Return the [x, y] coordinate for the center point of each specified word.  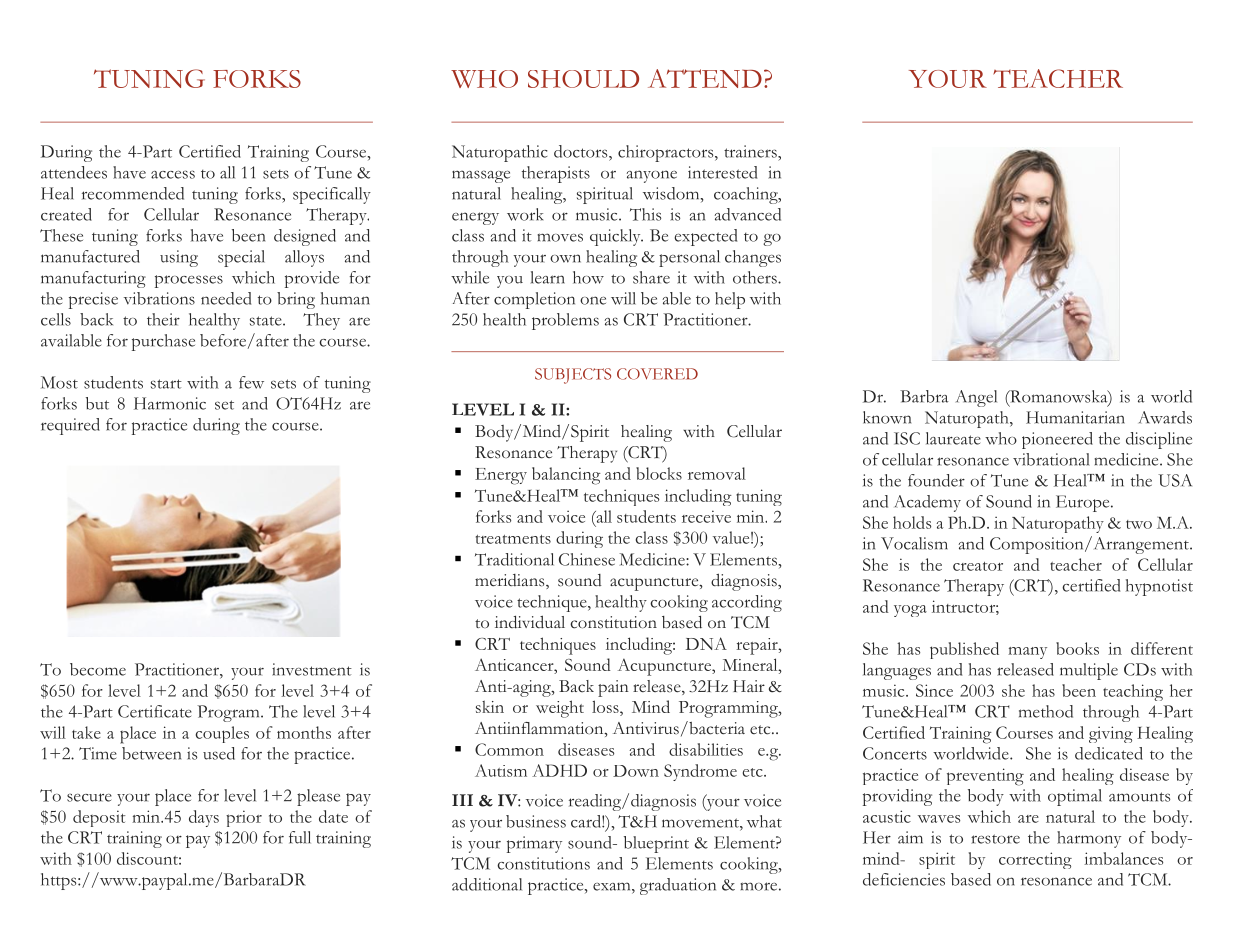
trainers [751, 151]
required [70, 426]
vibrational [1051, 459]
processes [189, 281]
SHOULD [583, 79]
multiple [1089, 671]
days [204, 818]
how [588, 277]
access [173, 174]
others [756, 277]
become [98, 669]
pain [613, 688]
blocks [659, 473]
